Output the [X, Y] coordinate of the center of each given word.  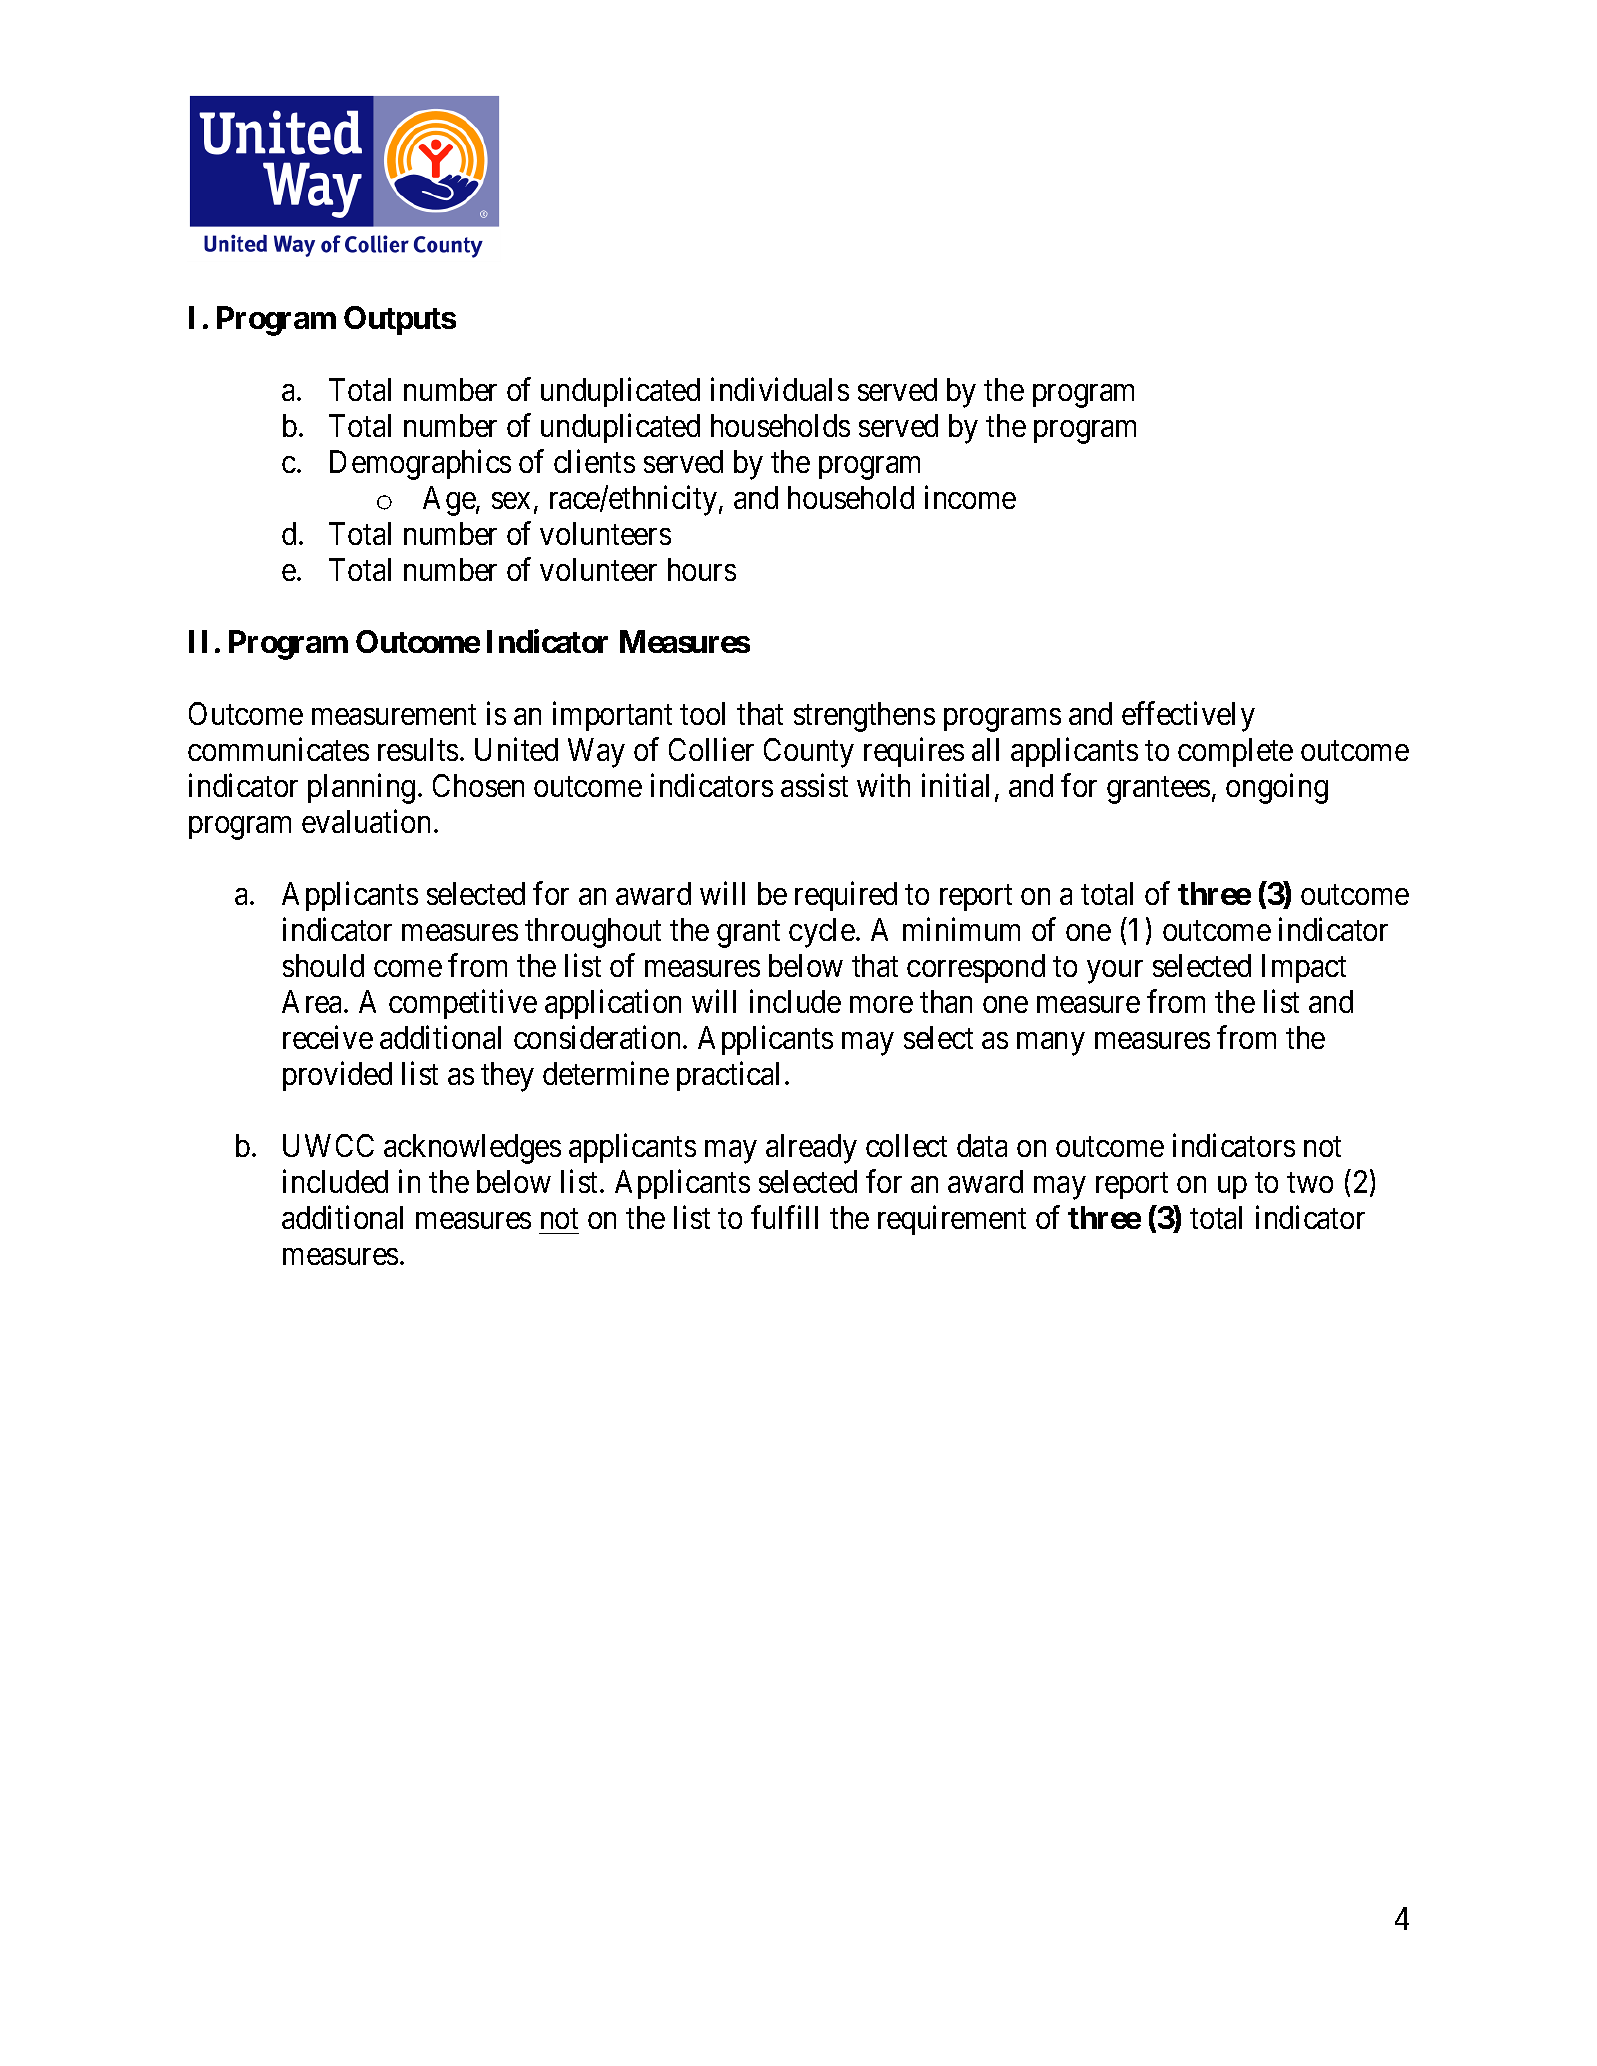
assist [814, 785]
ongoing [1277, 788]
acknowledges [472, 1149]
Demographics [420, 464]
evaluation [366, 821]
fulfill [784, 1217]
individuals [780, 389]
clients [594, 461]
